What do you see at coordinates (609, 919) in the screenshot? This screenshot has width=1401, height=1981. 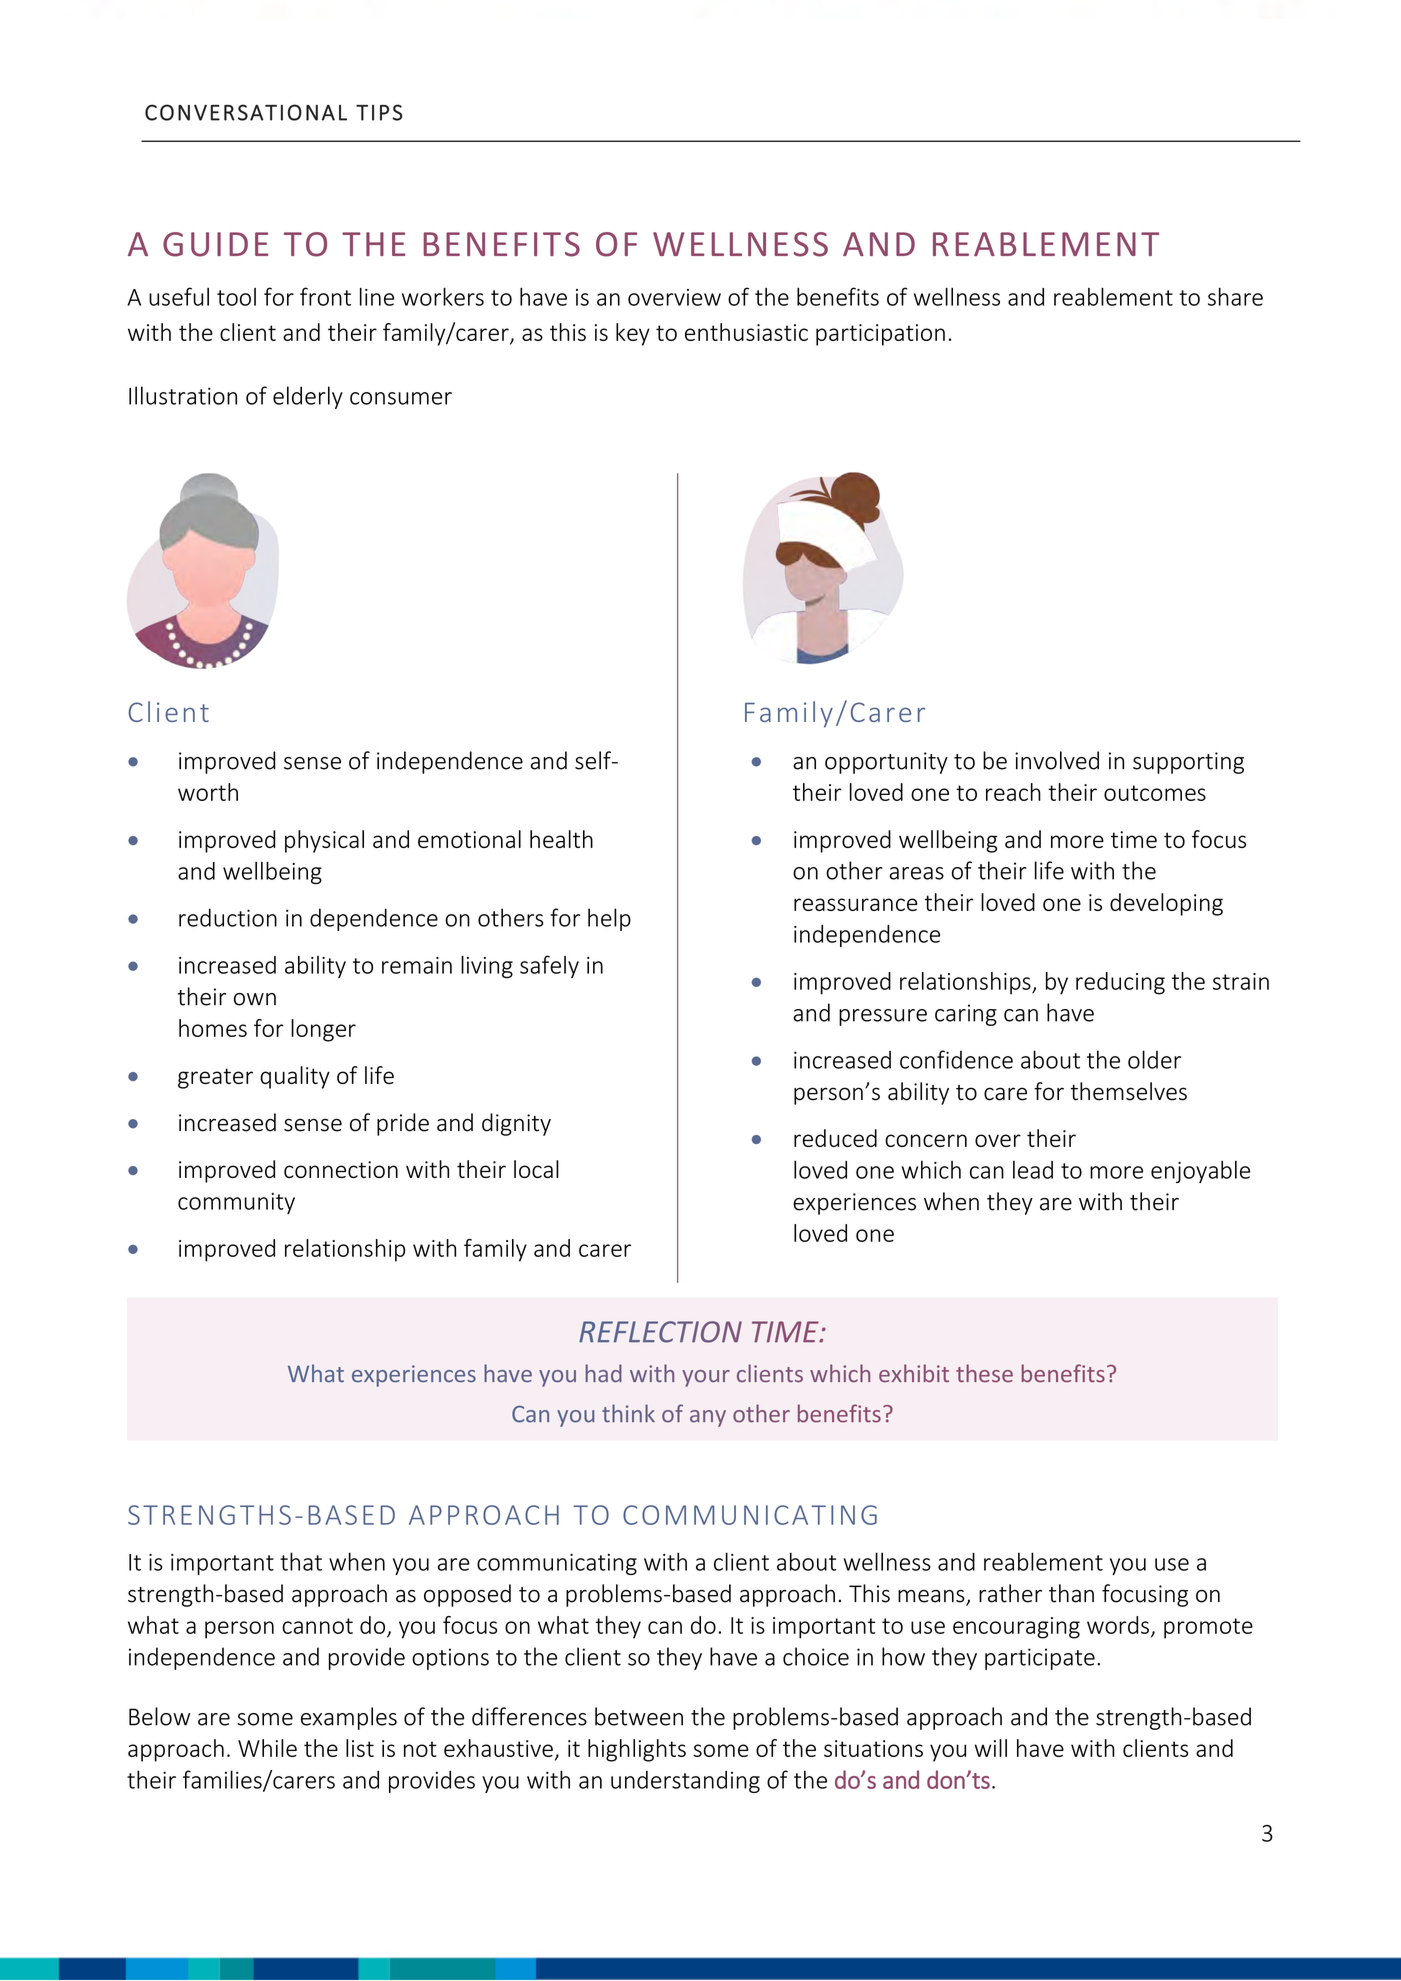 I see `help` at bounding box center [609, 919].
